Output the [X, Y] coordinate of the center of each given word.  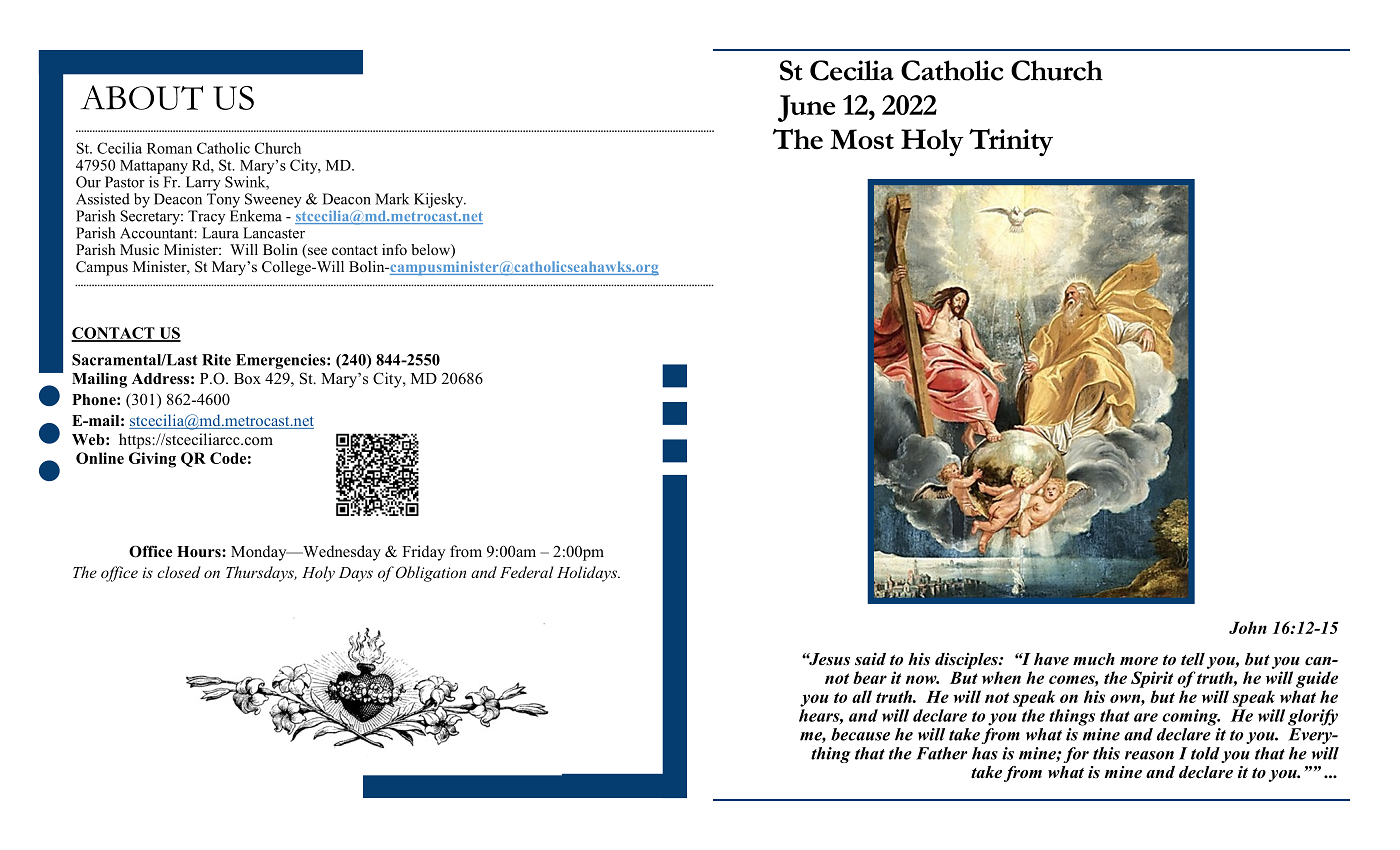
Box [247, 379]
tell [1193, 659]
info [394, 249]
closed [179, 572]
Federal [527, 572]
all [862, 696]
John [1248, 627]
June [806, 108]
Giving [152, 460]
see [316, 252]
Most [862, 139]
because [860, 734]
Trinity [1011, 143]
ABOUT [142, 97]
